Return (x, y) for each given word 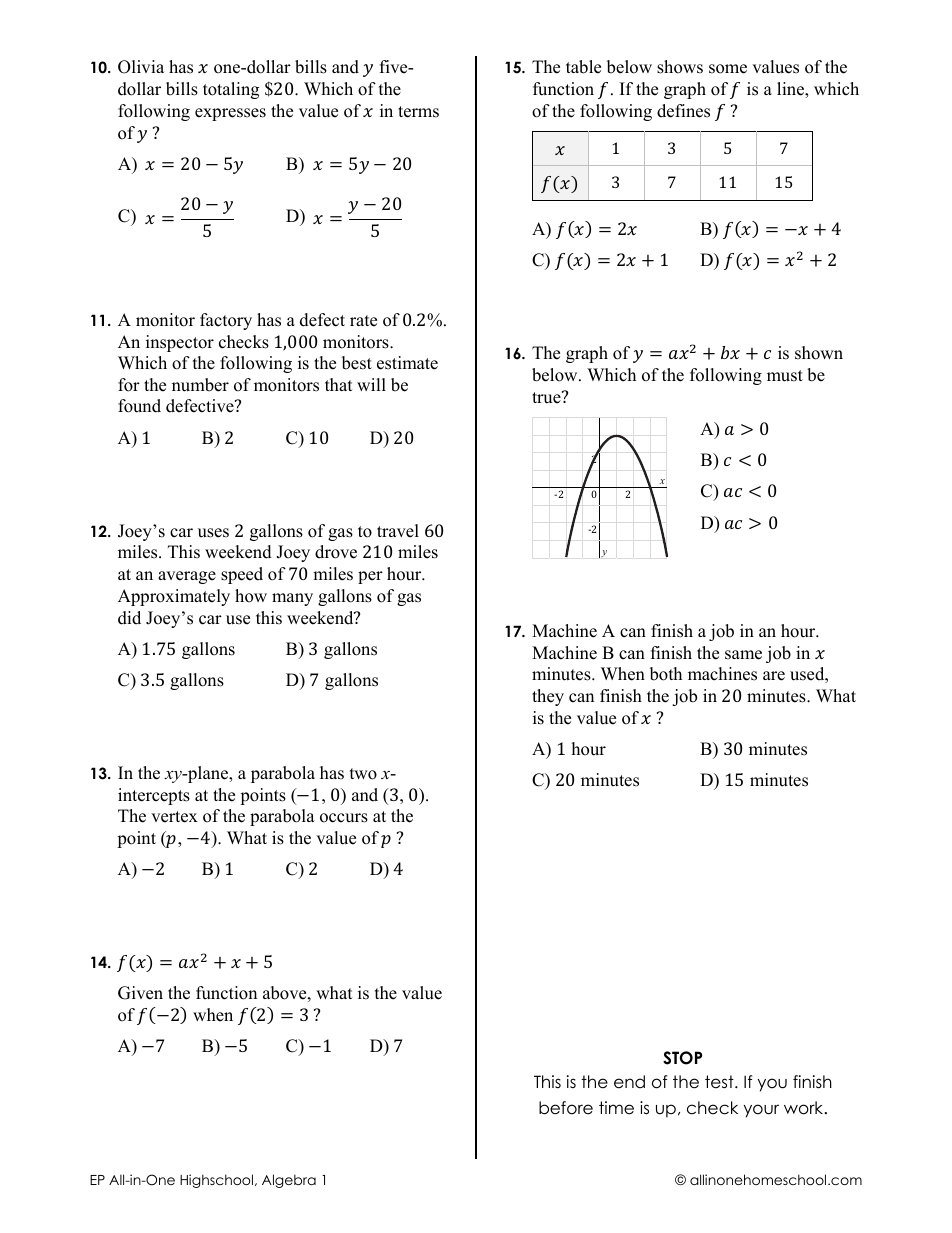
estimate (407, 363)
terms (418, 112)
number (200, 385)
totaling (231, 90)
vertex (174, 817)
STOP (682, 1058)
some (728, 69)
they (548, 697)
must (785, 376)
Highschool (216, 1181)
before (566, 1108)
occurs (344, 818)
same (743, 655)
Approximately (174, 597)
